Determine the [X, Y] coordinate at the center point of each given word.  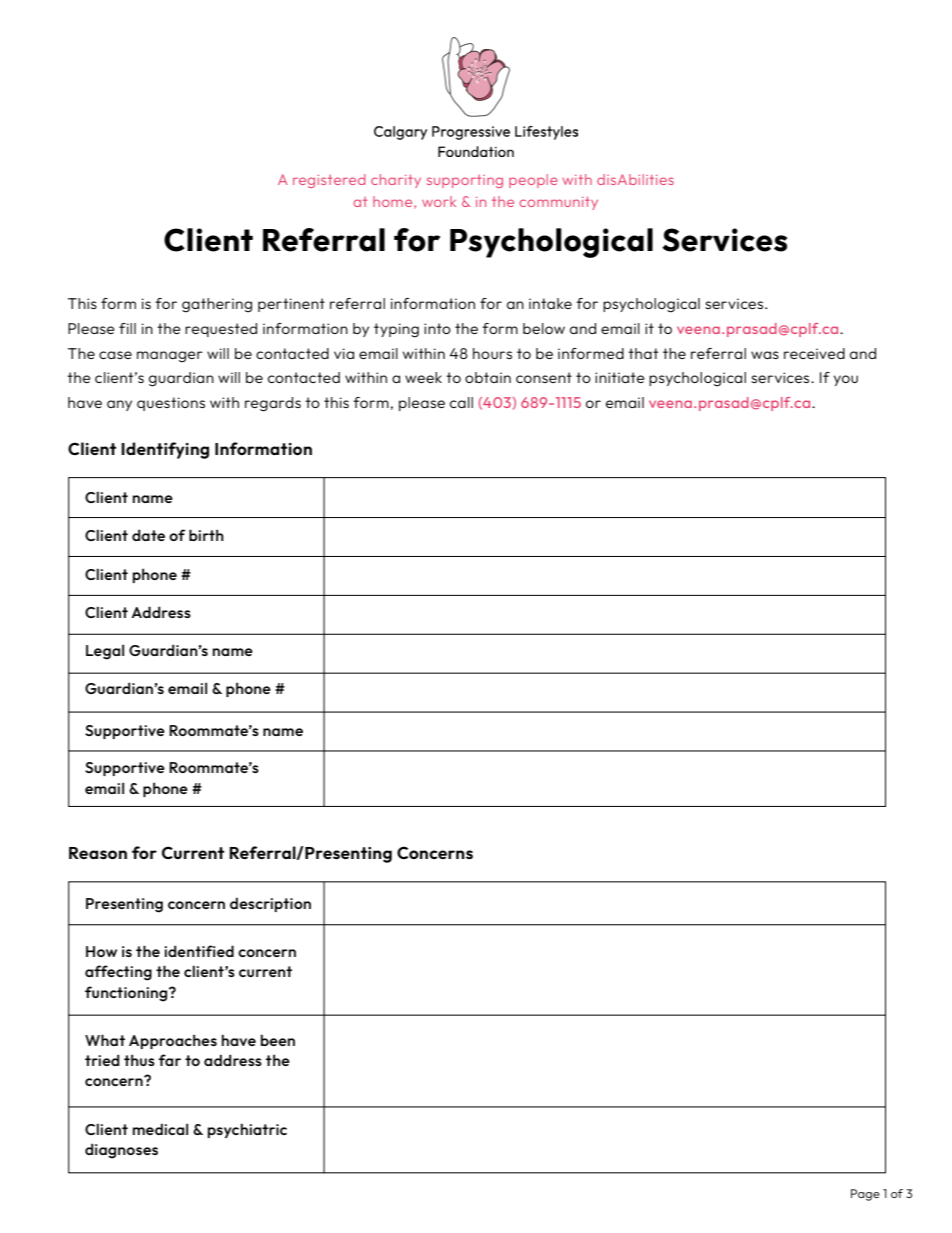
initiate [620, 377]
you [846, 380]
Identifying [165, 450]
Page [865, 1195]
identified [199, 951]
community [558, 203]
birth [206, 535]
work [439, 201]
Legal [105, 652]
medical [160, 1129]
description [270, 904]
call [461, 402]
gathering [217, 305]
